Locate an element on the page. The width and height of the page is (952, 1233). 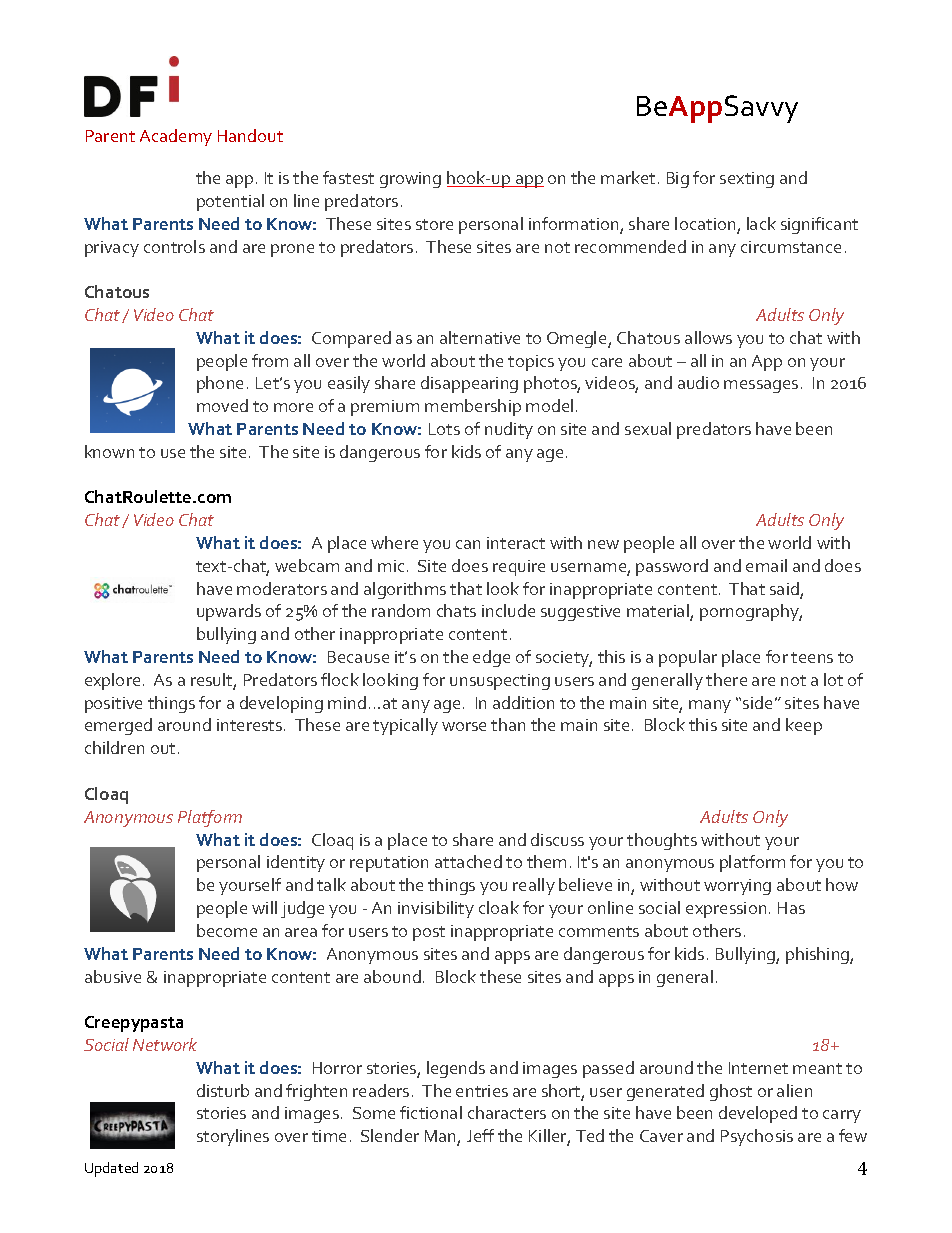
sexting is located at coordinates (747, 180).
